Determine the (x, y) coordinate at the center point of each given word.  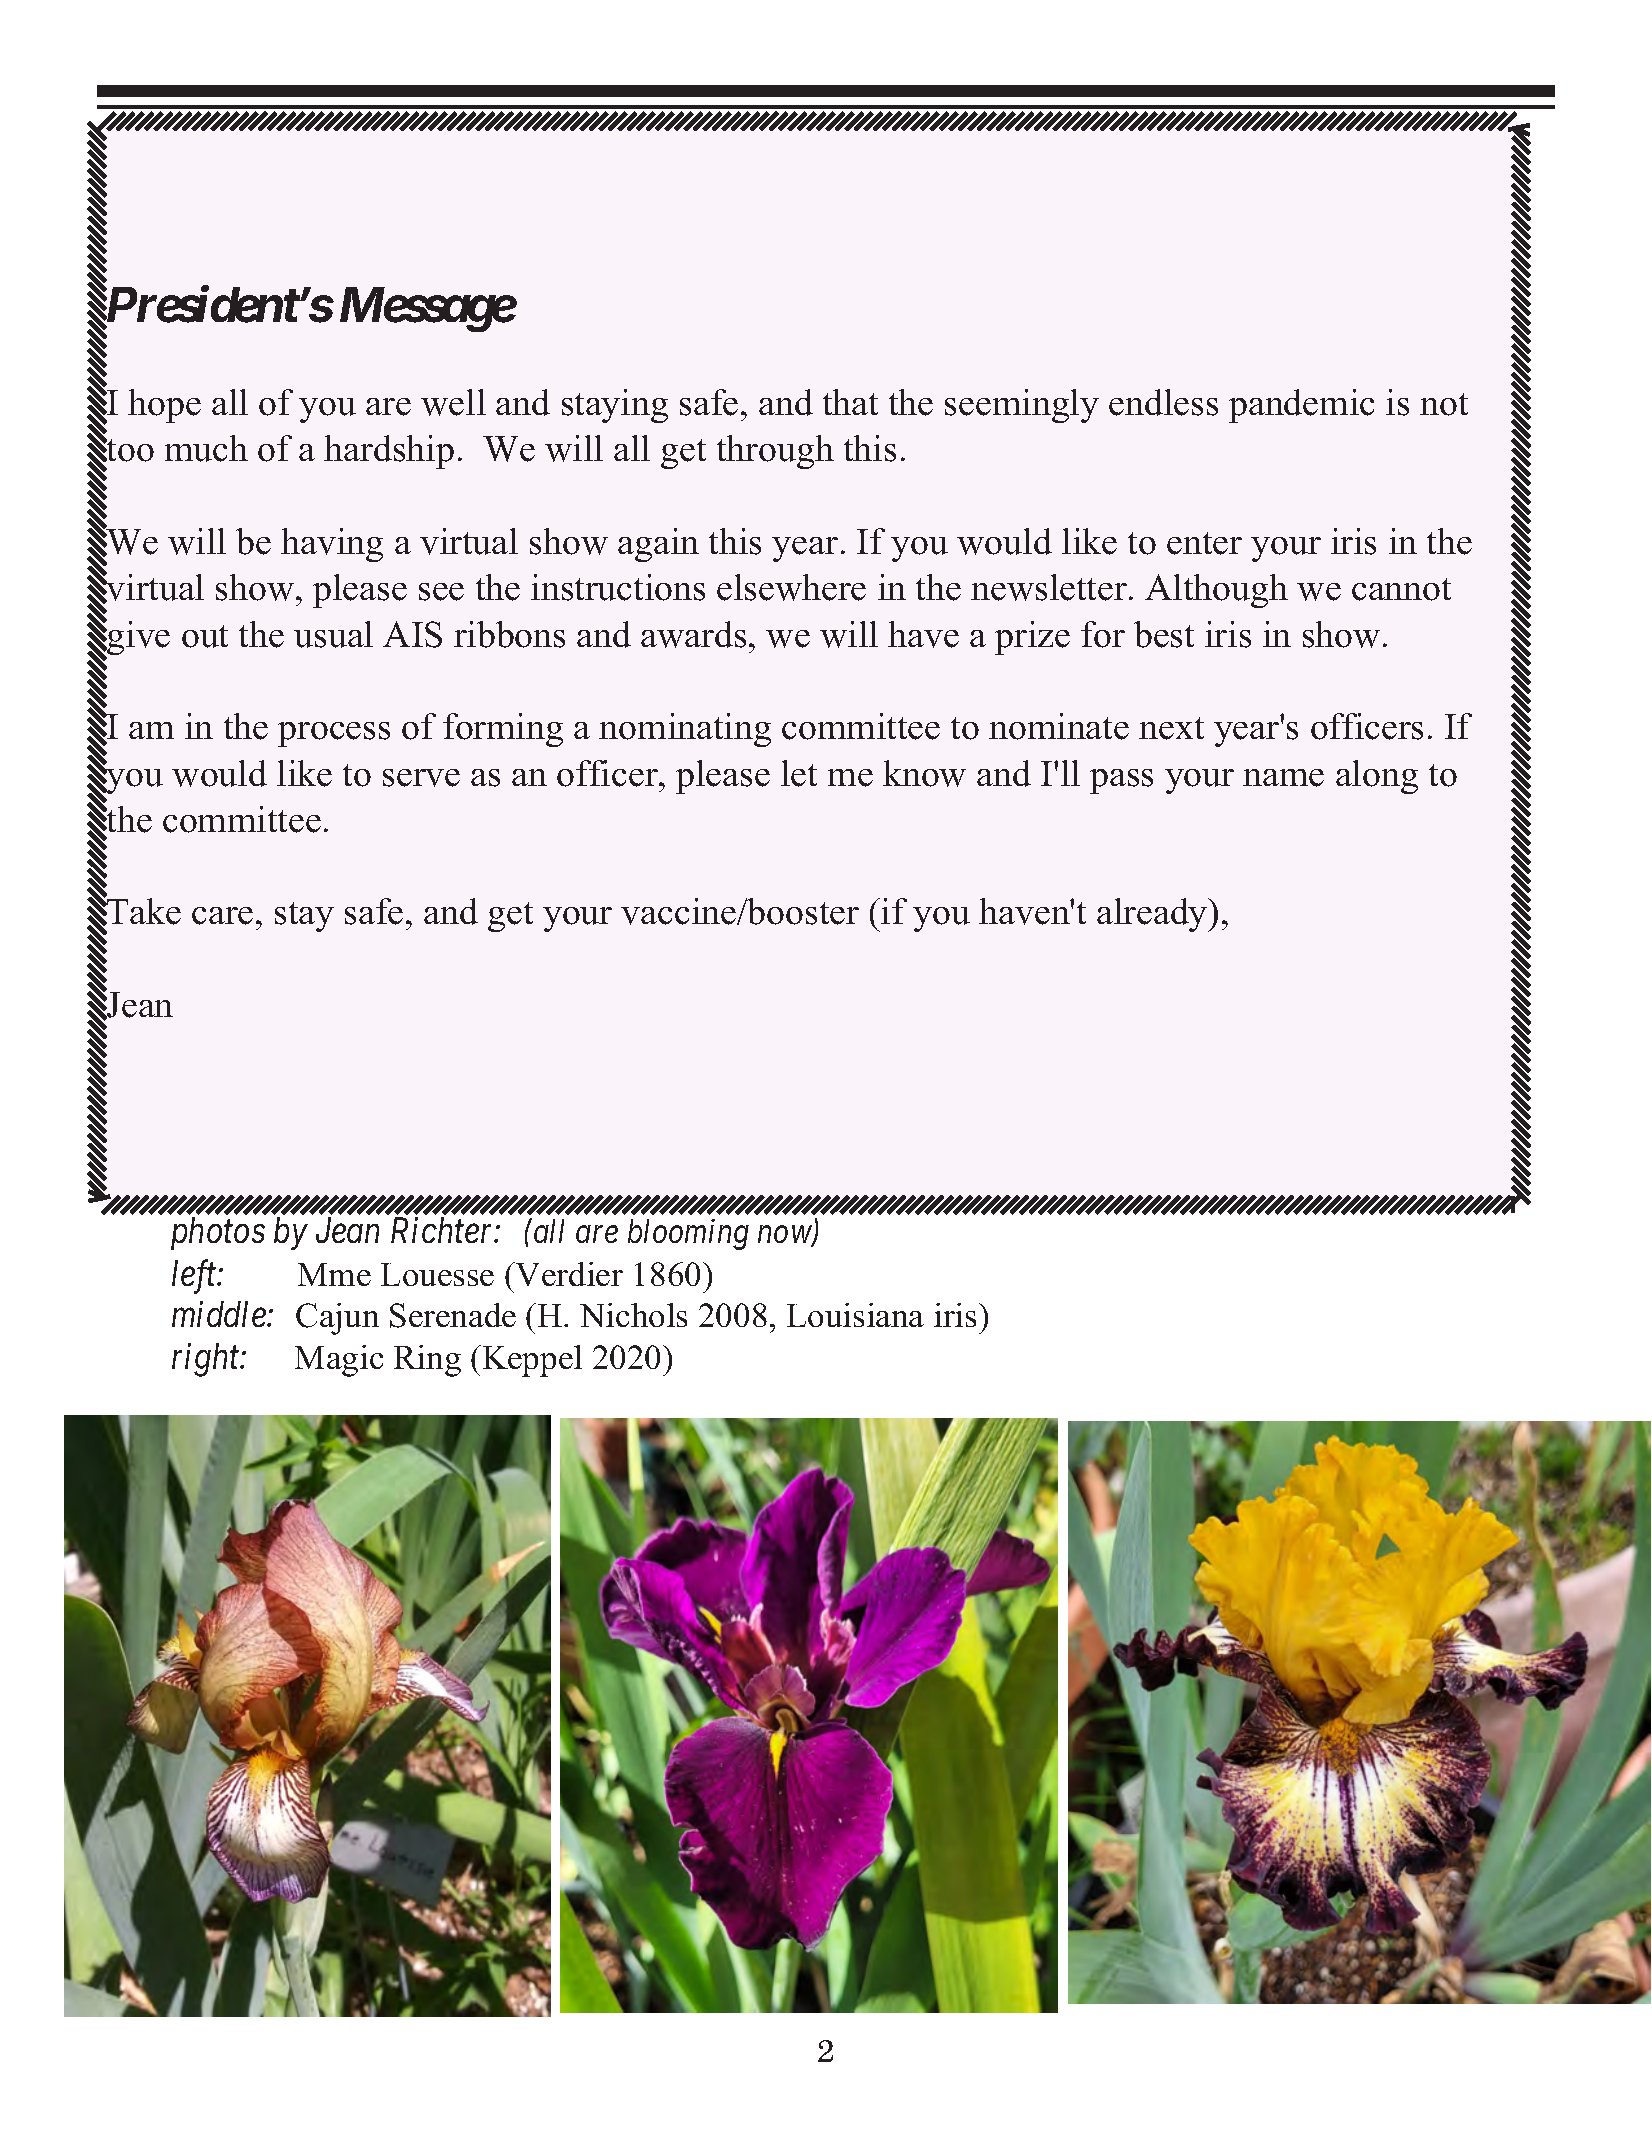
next (1171, 728)
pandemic (1301, 406)
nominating (685, 730)
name (1283, 778)
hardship (389, 452)
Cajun (337, 1319)
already (1153, 915)
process (334, 734)
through (775, 452)
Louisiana (855, 1315)
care (222, 916)
